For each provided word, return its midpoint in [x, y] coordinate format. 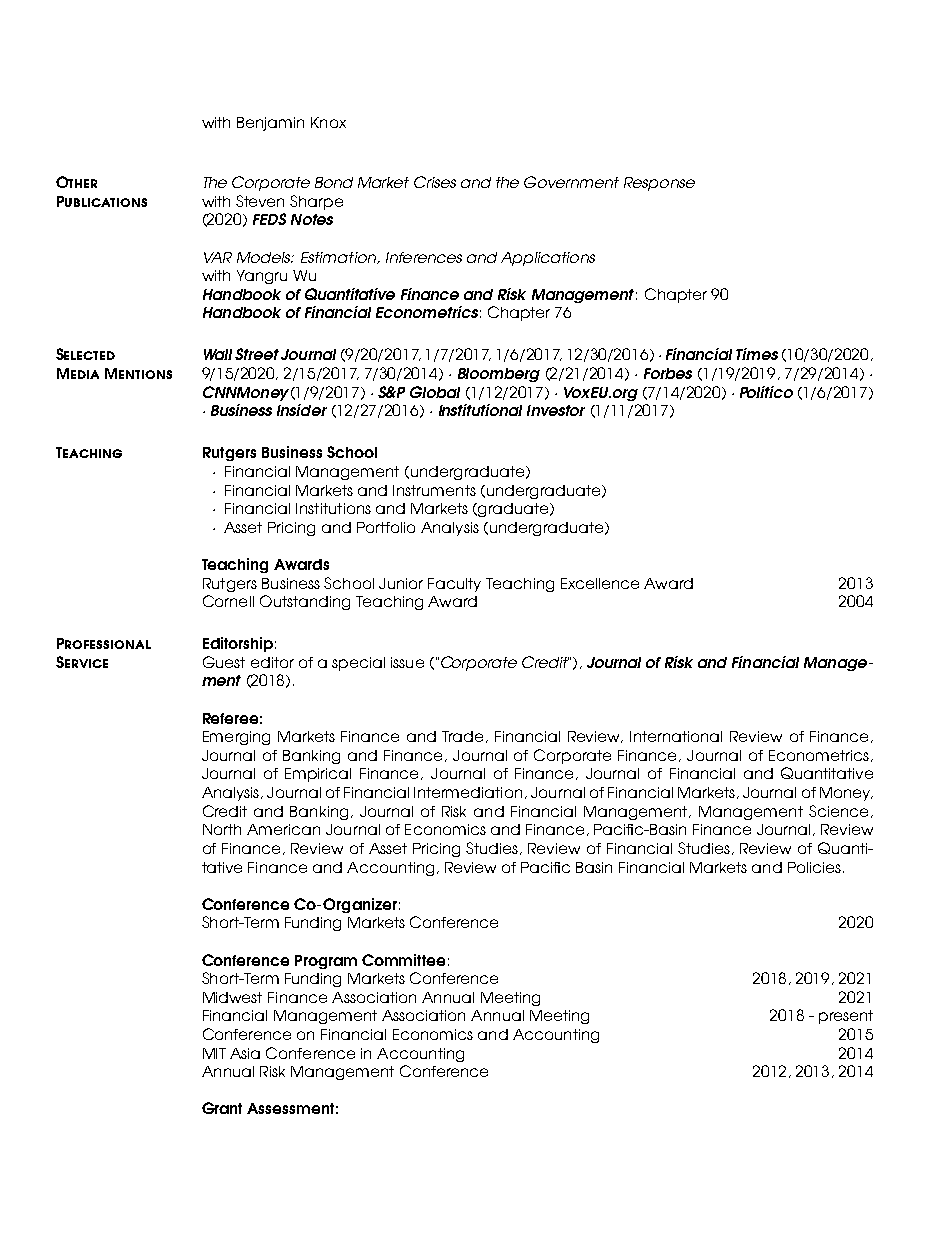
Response [659, 184]
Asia [245, 1053]
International [676, 736]
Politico [766, 392]
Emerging [236, 738]
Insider [302, 410]
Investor [556, 410]
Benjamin [270, 124]
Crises [435, 182]
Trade [464, 737]
